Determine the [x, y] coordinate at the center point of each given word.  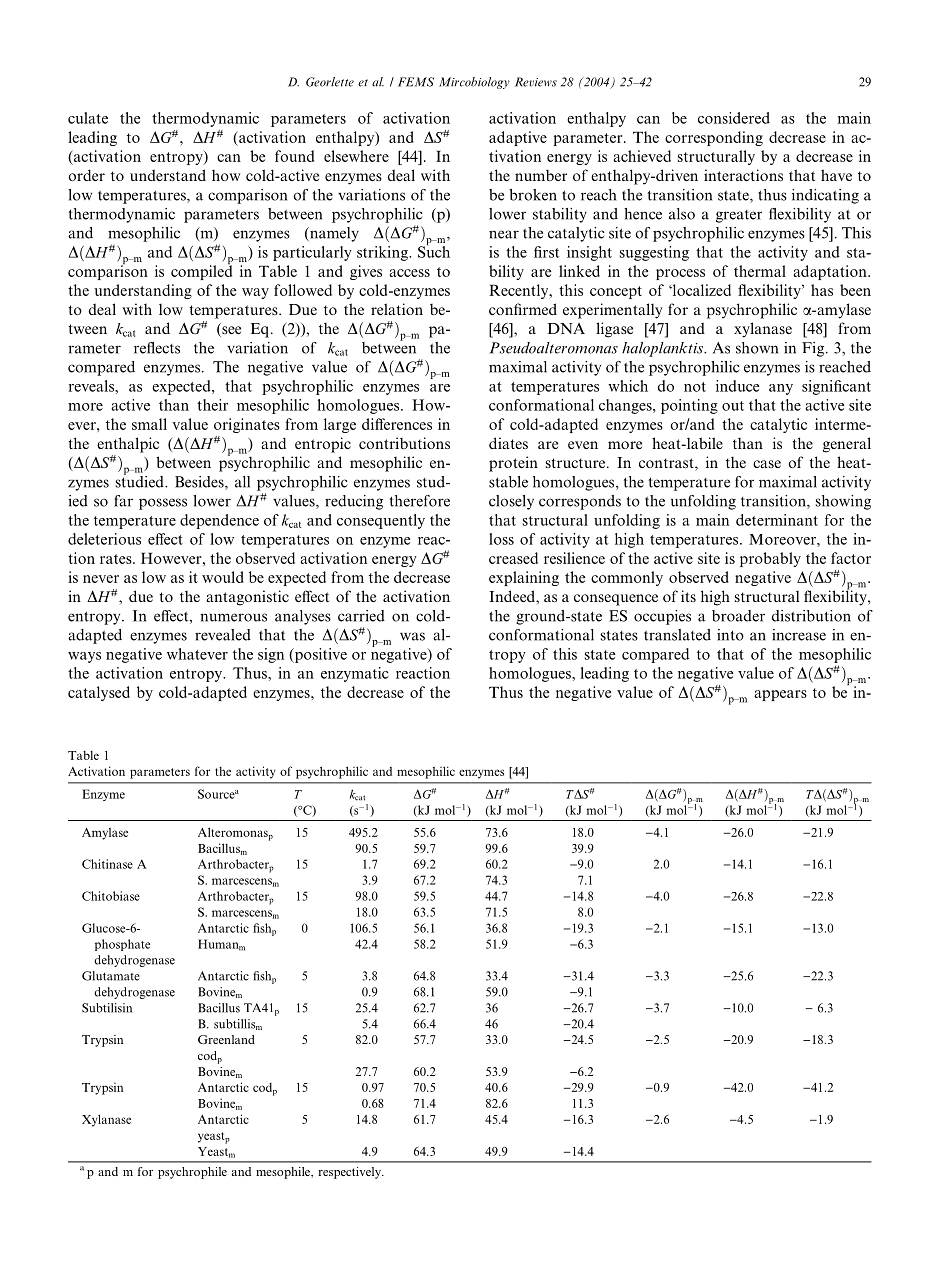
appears [780, 695]
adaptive [518, 138]
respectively [350, 1173]
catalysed [99, 693]
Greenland [226, 1039]
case [767, 464]
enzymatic [355, 674]
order [86, 175]
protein [513, 464]
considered [734, 118]
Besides [200, 483]
